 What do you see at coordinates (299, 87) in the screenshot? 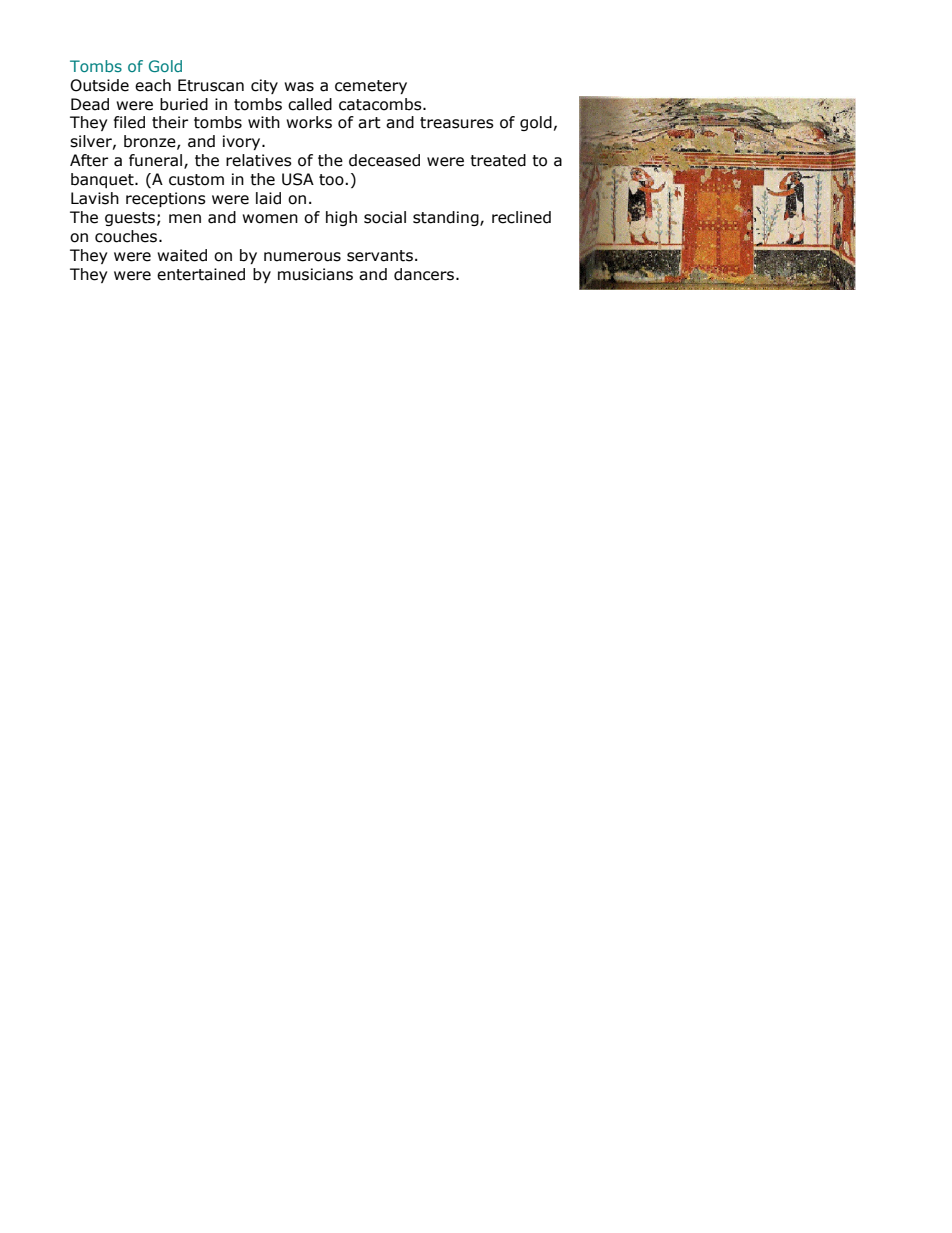
I see `was` at bounding box center [299, 87].
